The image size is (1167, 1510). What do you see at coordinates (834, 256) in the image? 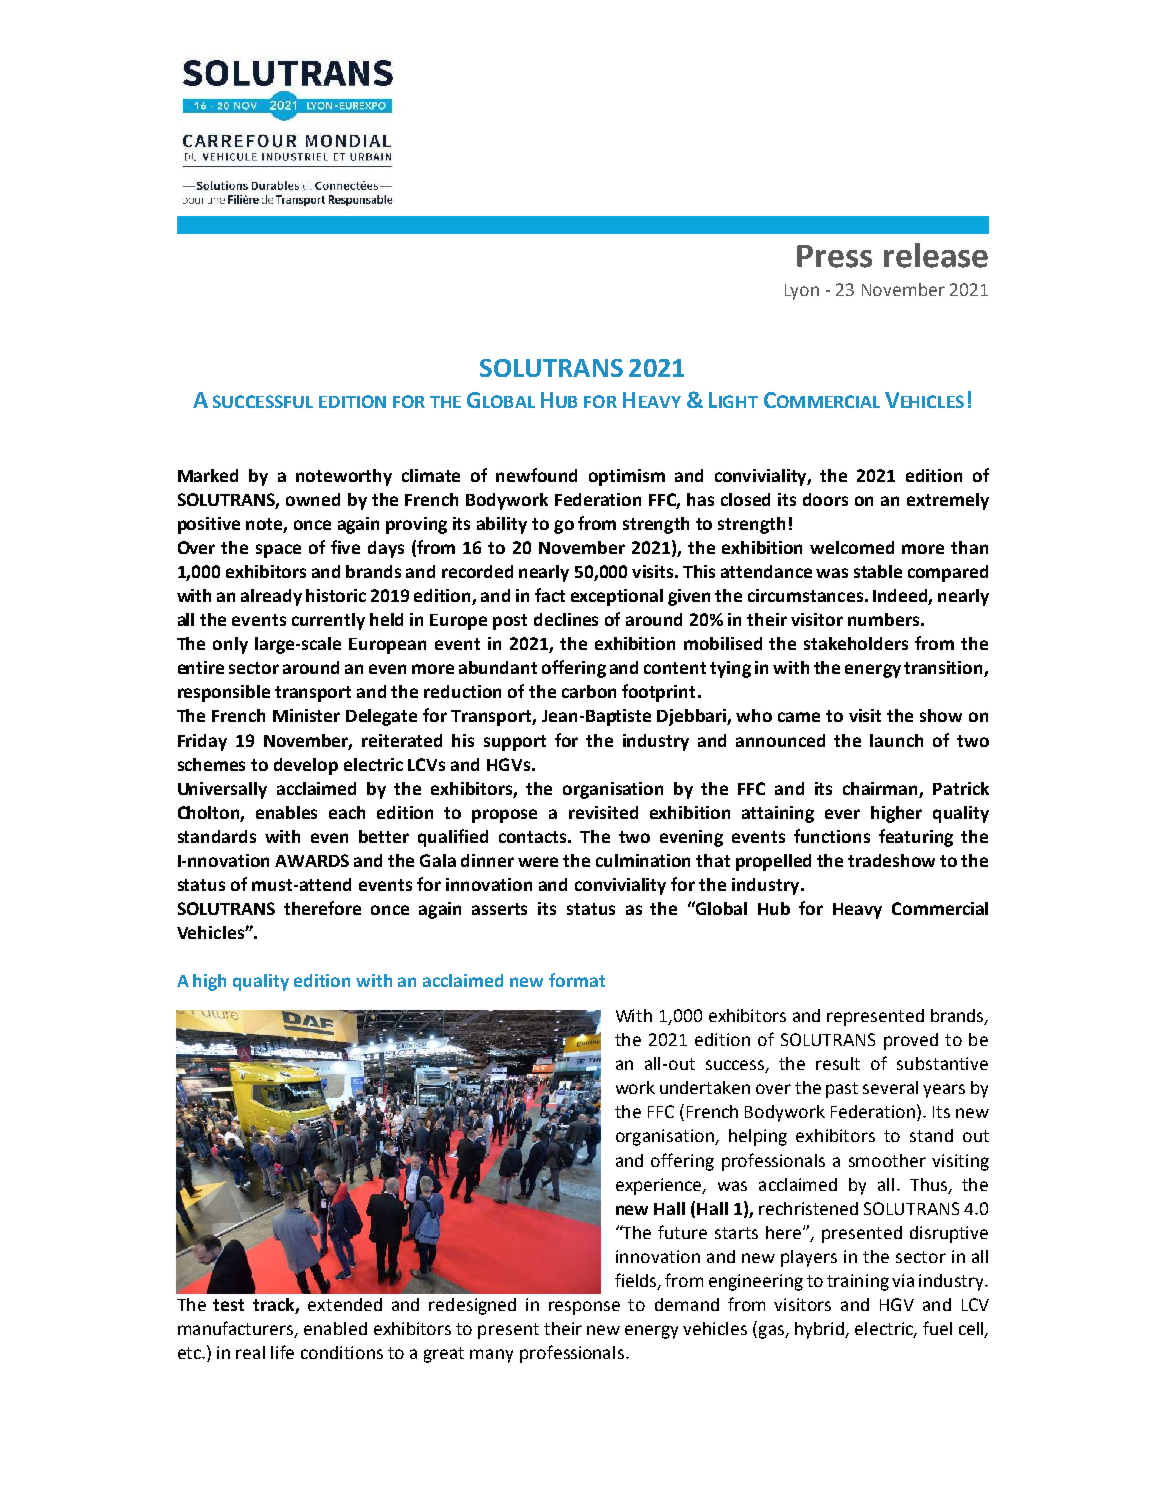
I see `Press` at bounding box center [834, 256].
